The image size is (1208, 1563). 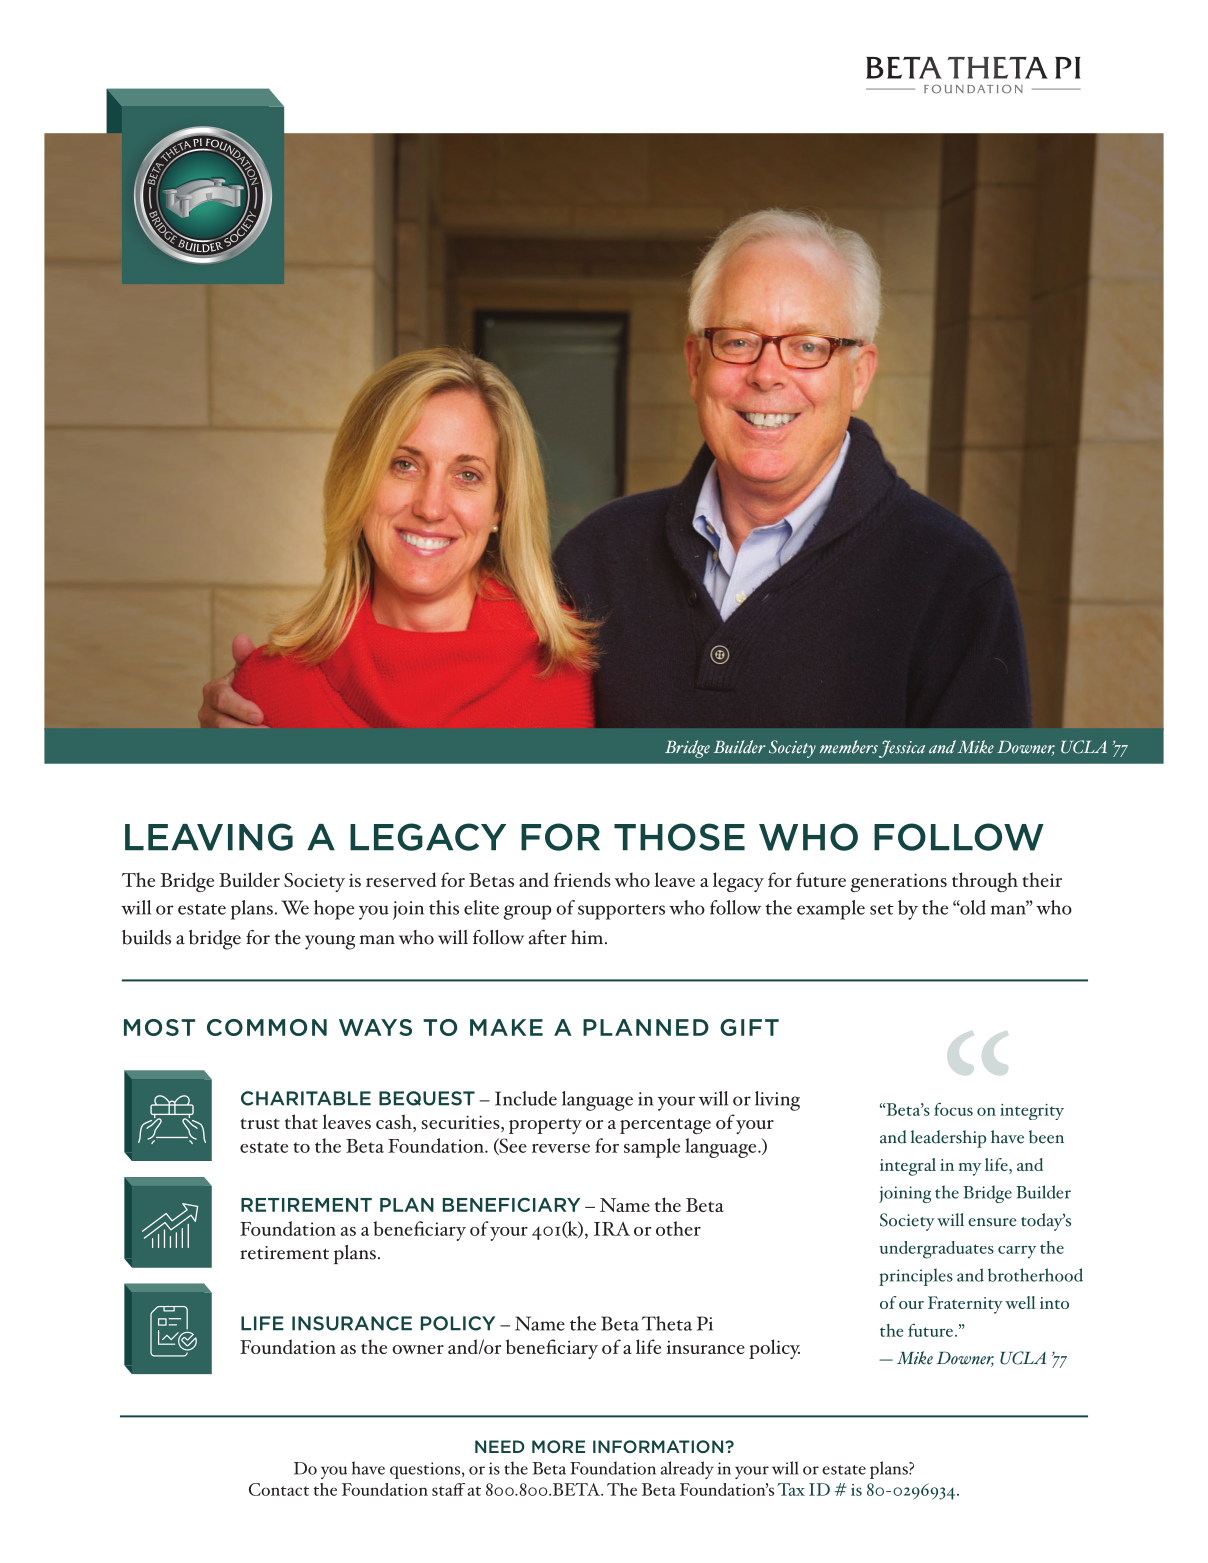 What do you see at coordinates (267, 1027) in the screenshot?
I see `COMMON` at bounding box center [267, 1027].
